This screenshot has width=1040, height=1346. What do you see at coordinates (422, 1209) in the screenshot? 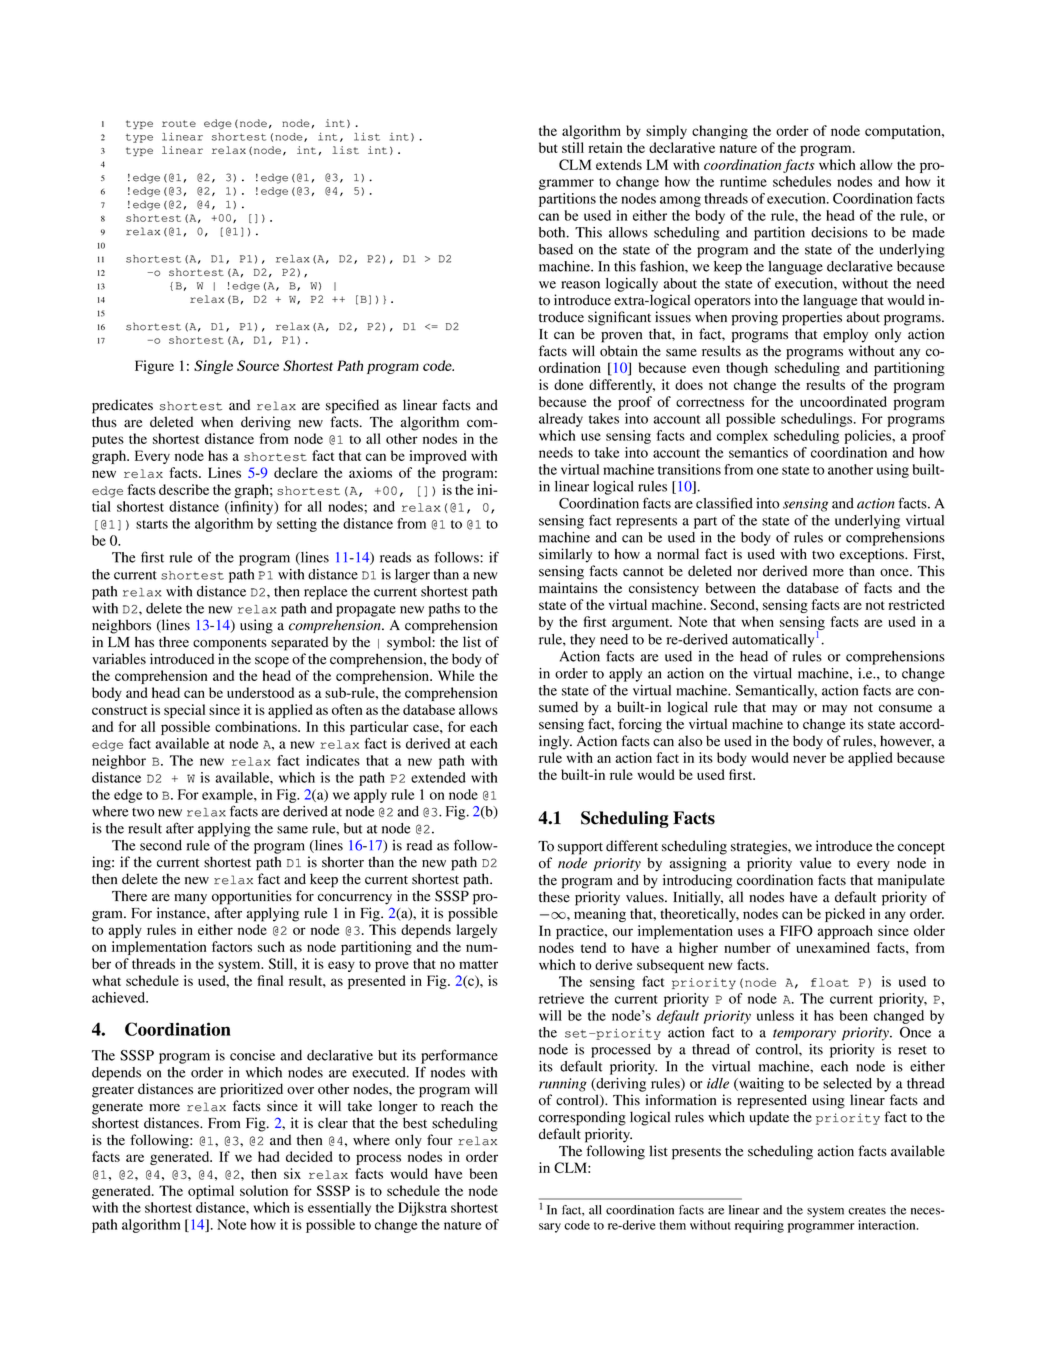
I see `Dijkstra` at bounding box center [422, 1209].
